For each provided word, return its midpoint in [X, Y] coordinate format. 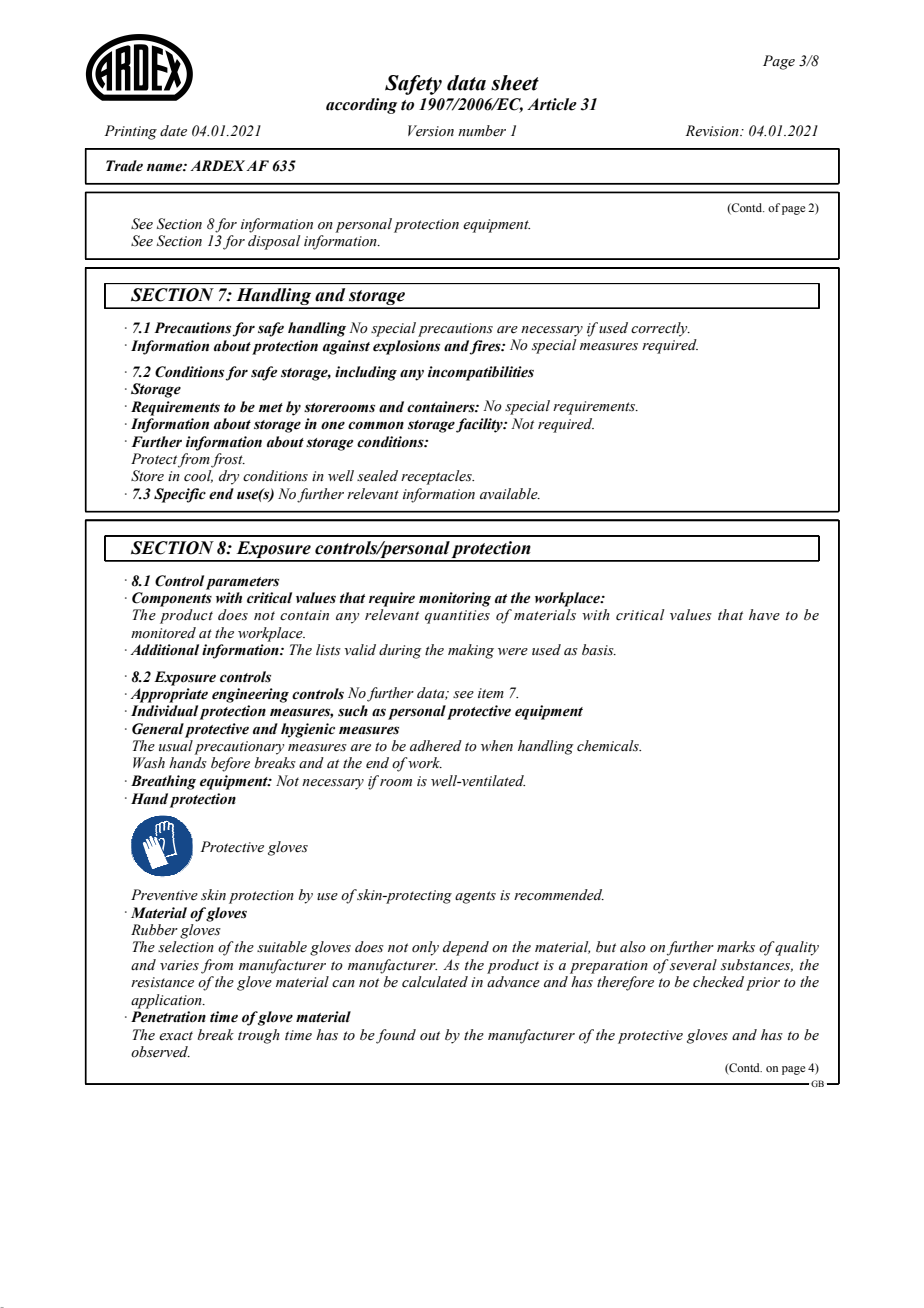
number [482, 131]
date [173, 130]
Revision [713, 131]
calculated [435, 982]
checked [718, 982]
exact [176, 1036]
